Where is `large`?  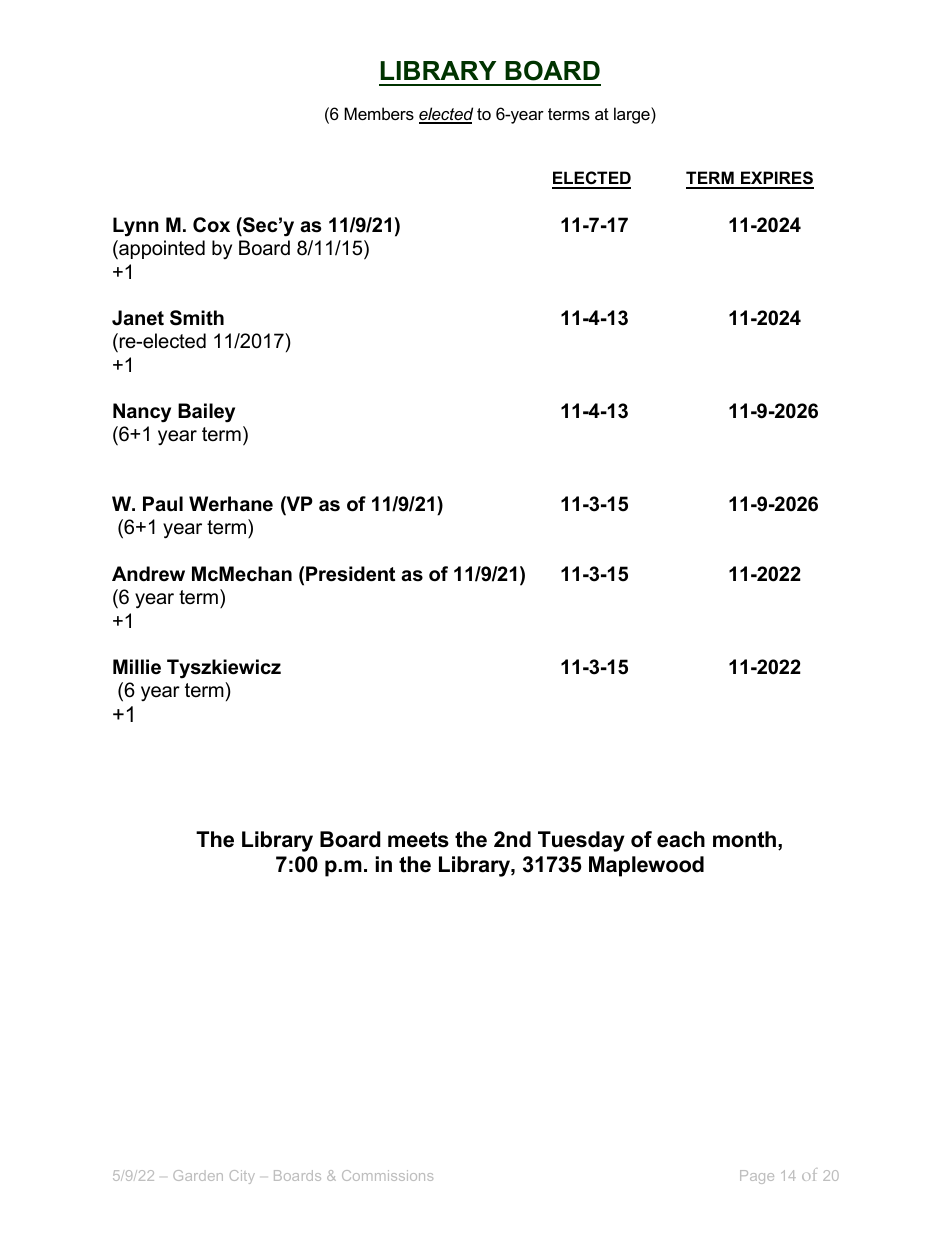 large is located at coordinates (633, 115).
